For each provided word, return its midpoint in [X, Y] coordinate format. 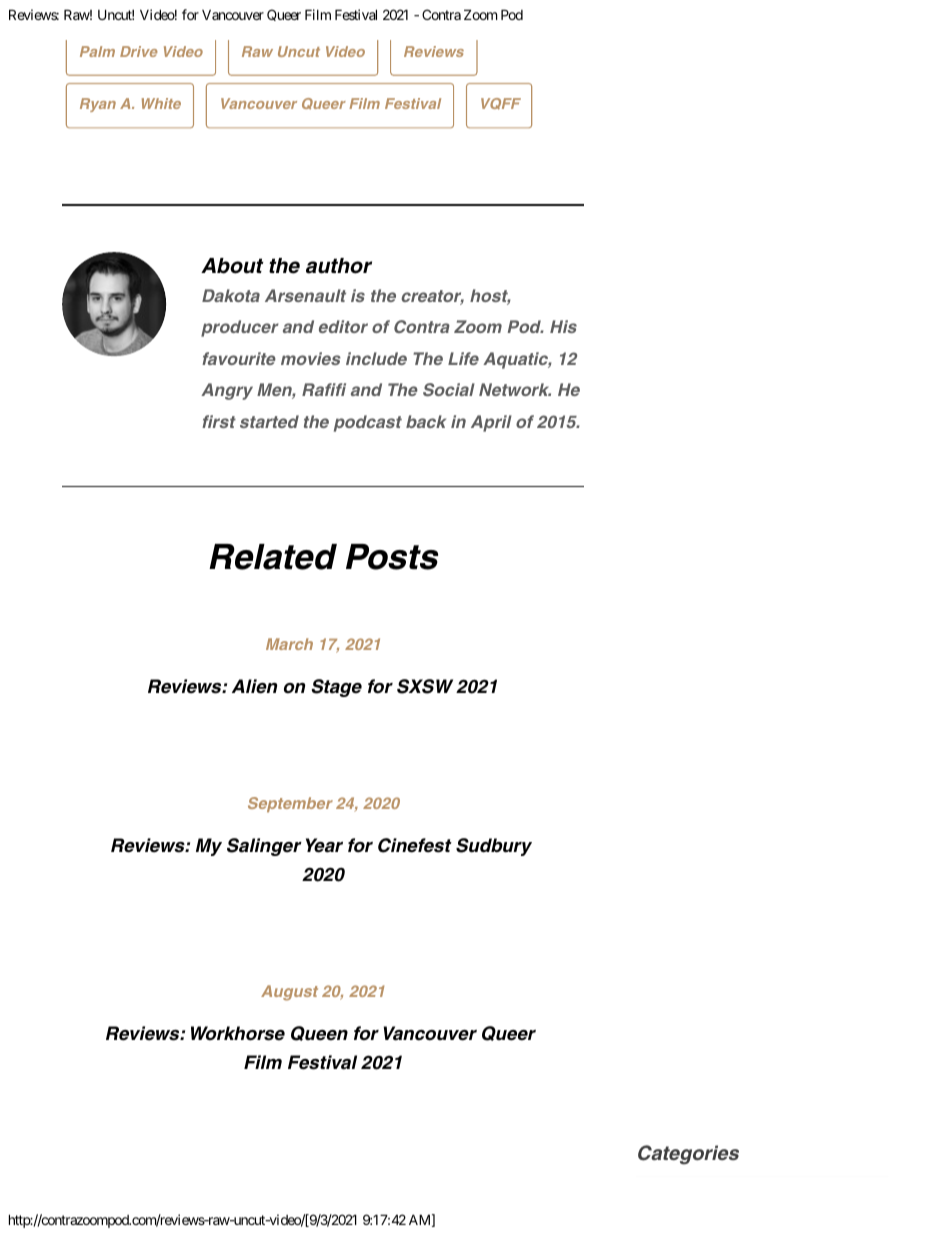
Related [273, 557]
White [161, 103]
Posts [392, 557]
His [563, 326]
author [339, 266]
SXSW [425, 686]
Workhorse [238, 1033]
